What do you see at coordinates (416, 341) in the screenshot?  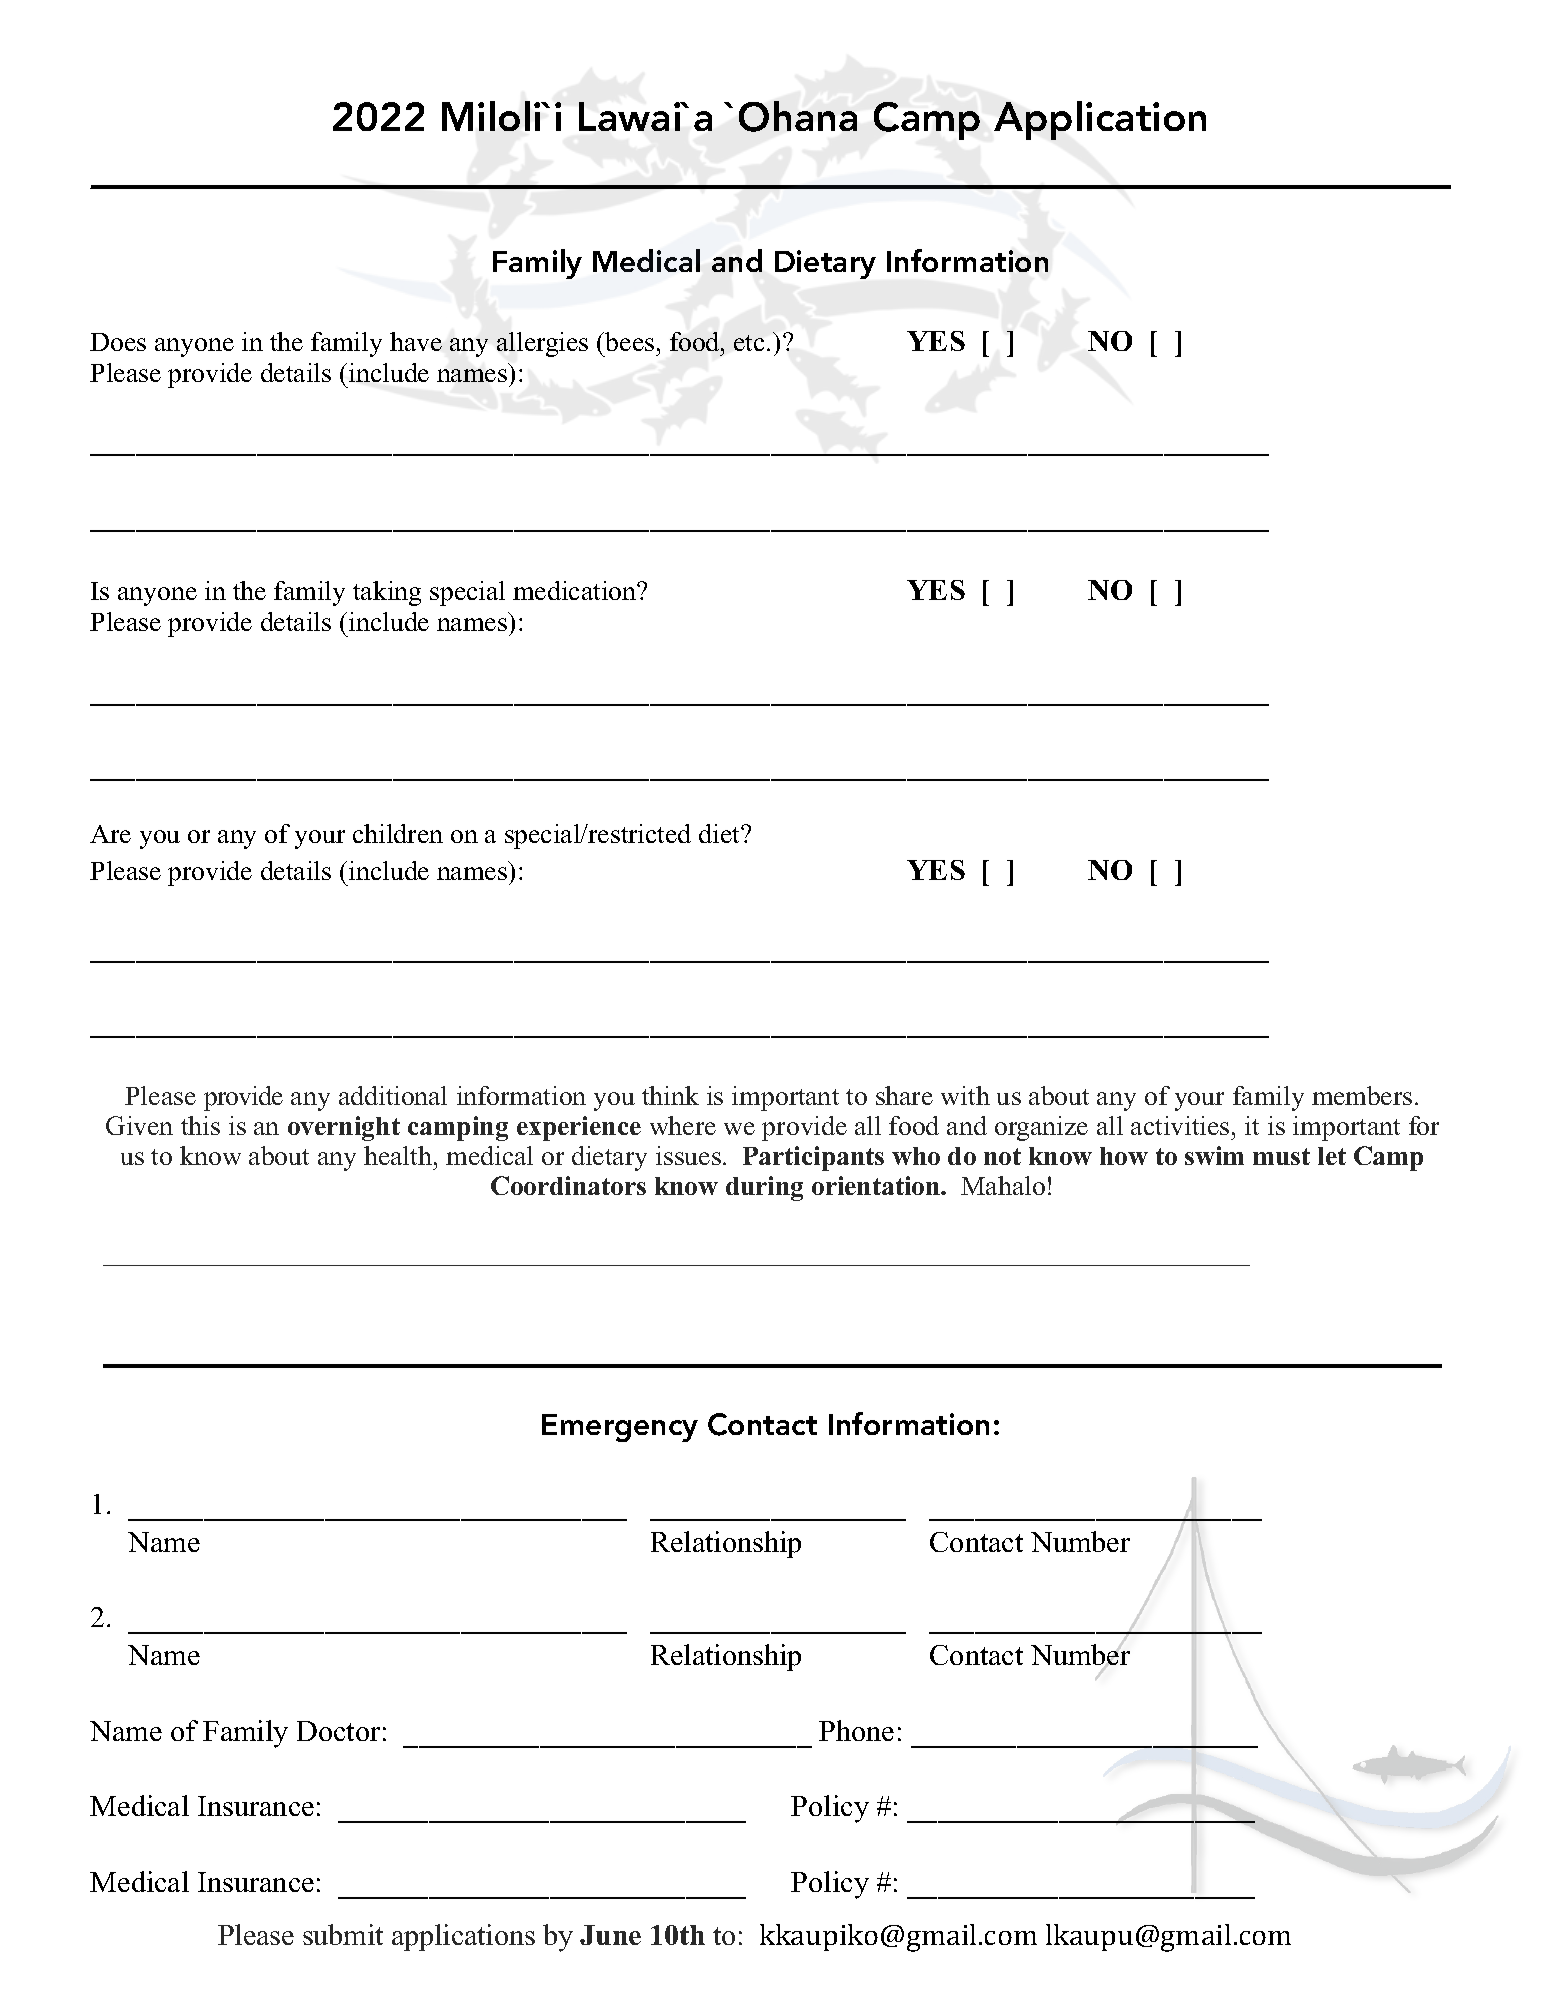 I see `have` at bounding box center [416, 341].
